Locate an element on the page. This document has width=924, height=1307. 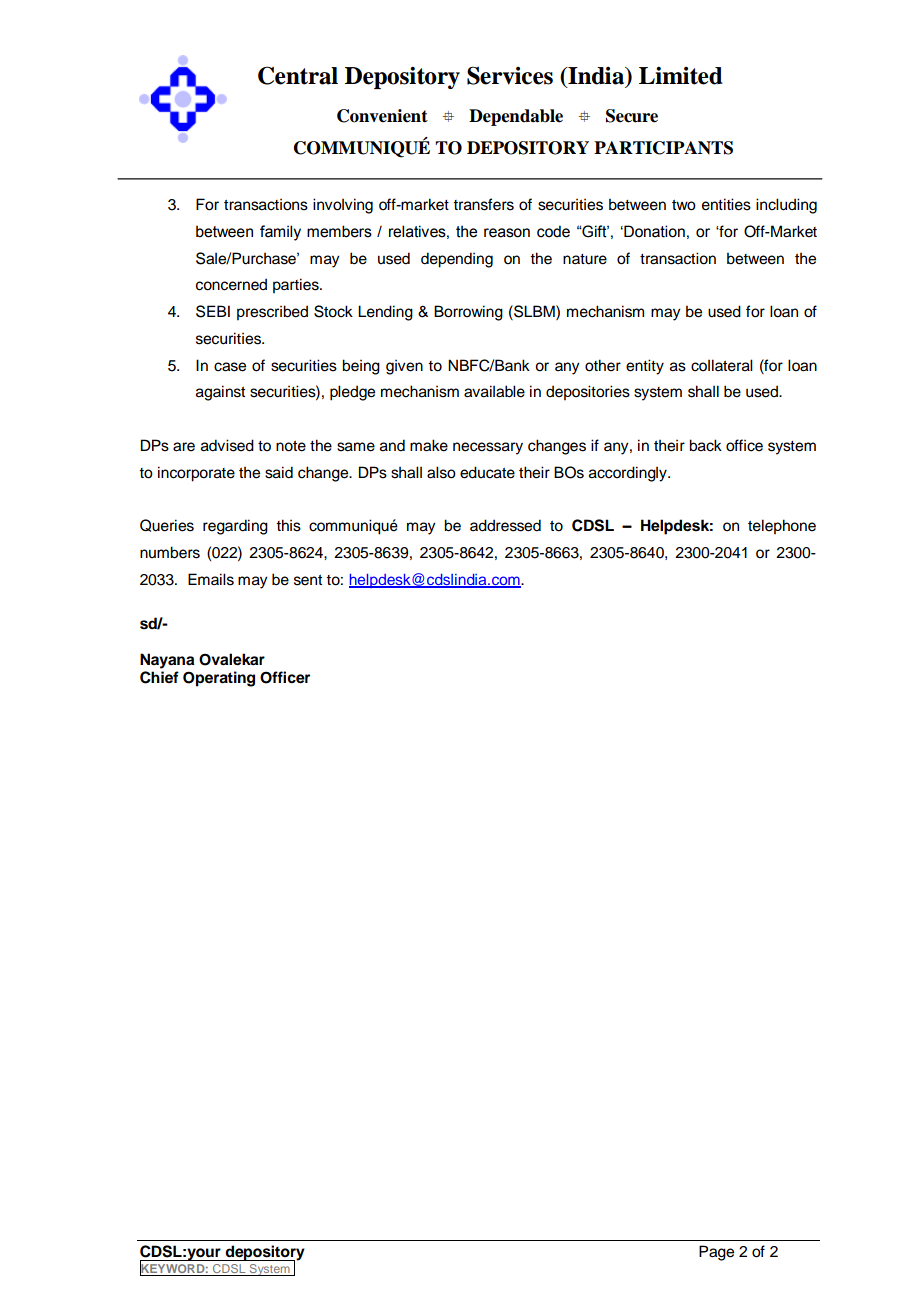
addressed is located at coordinates (505, 525).
